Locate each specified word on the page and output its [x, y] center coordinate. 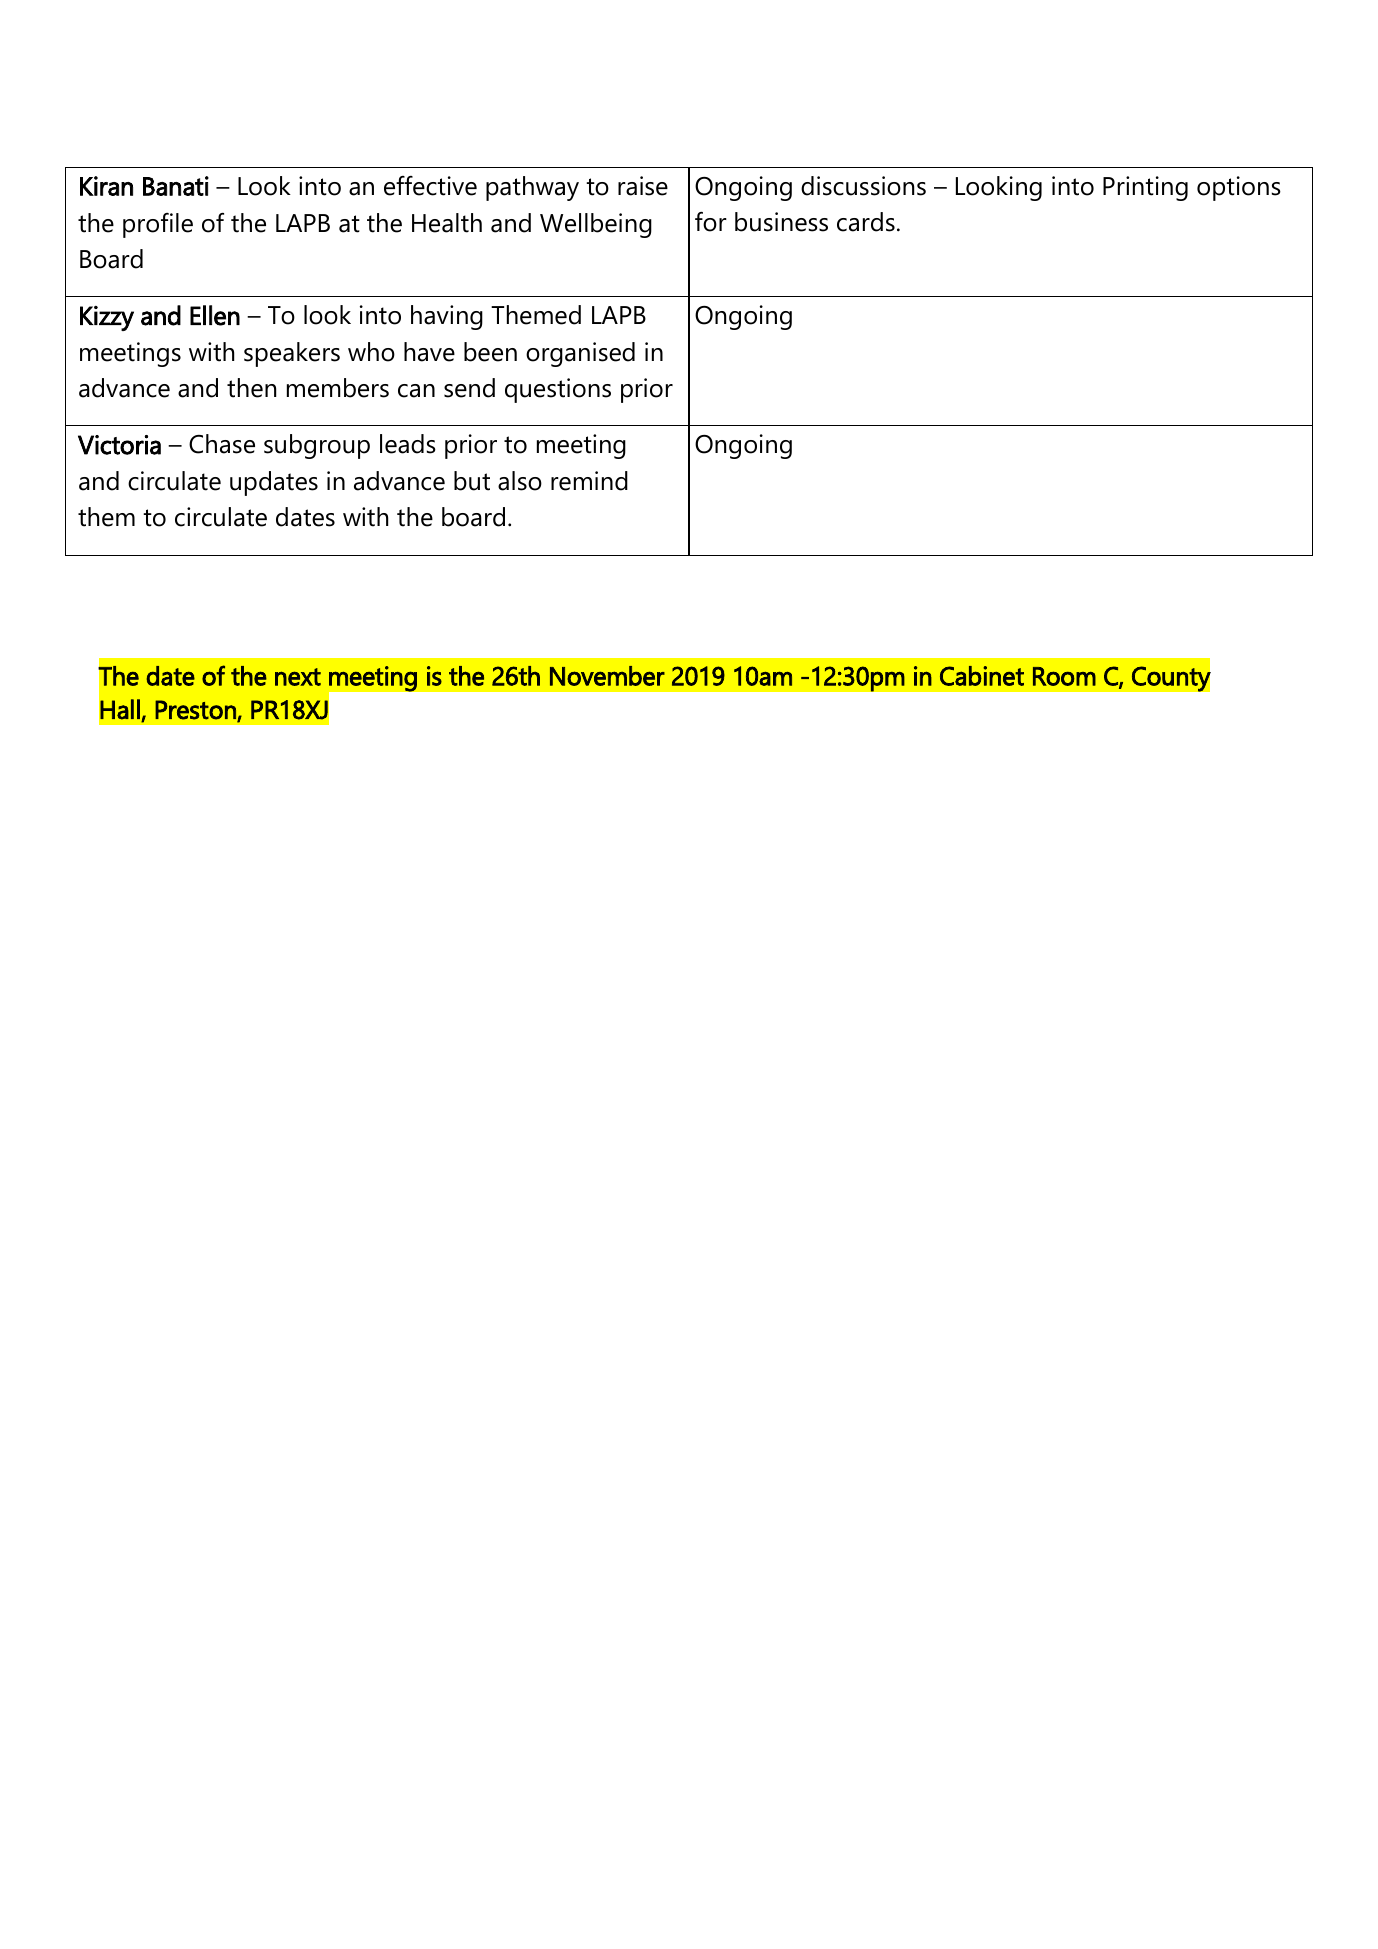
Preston [196, 711]
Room [1064, 676]
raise [643, 186]
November [607, 676]
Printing [1145, 188]
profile [158, 225]
